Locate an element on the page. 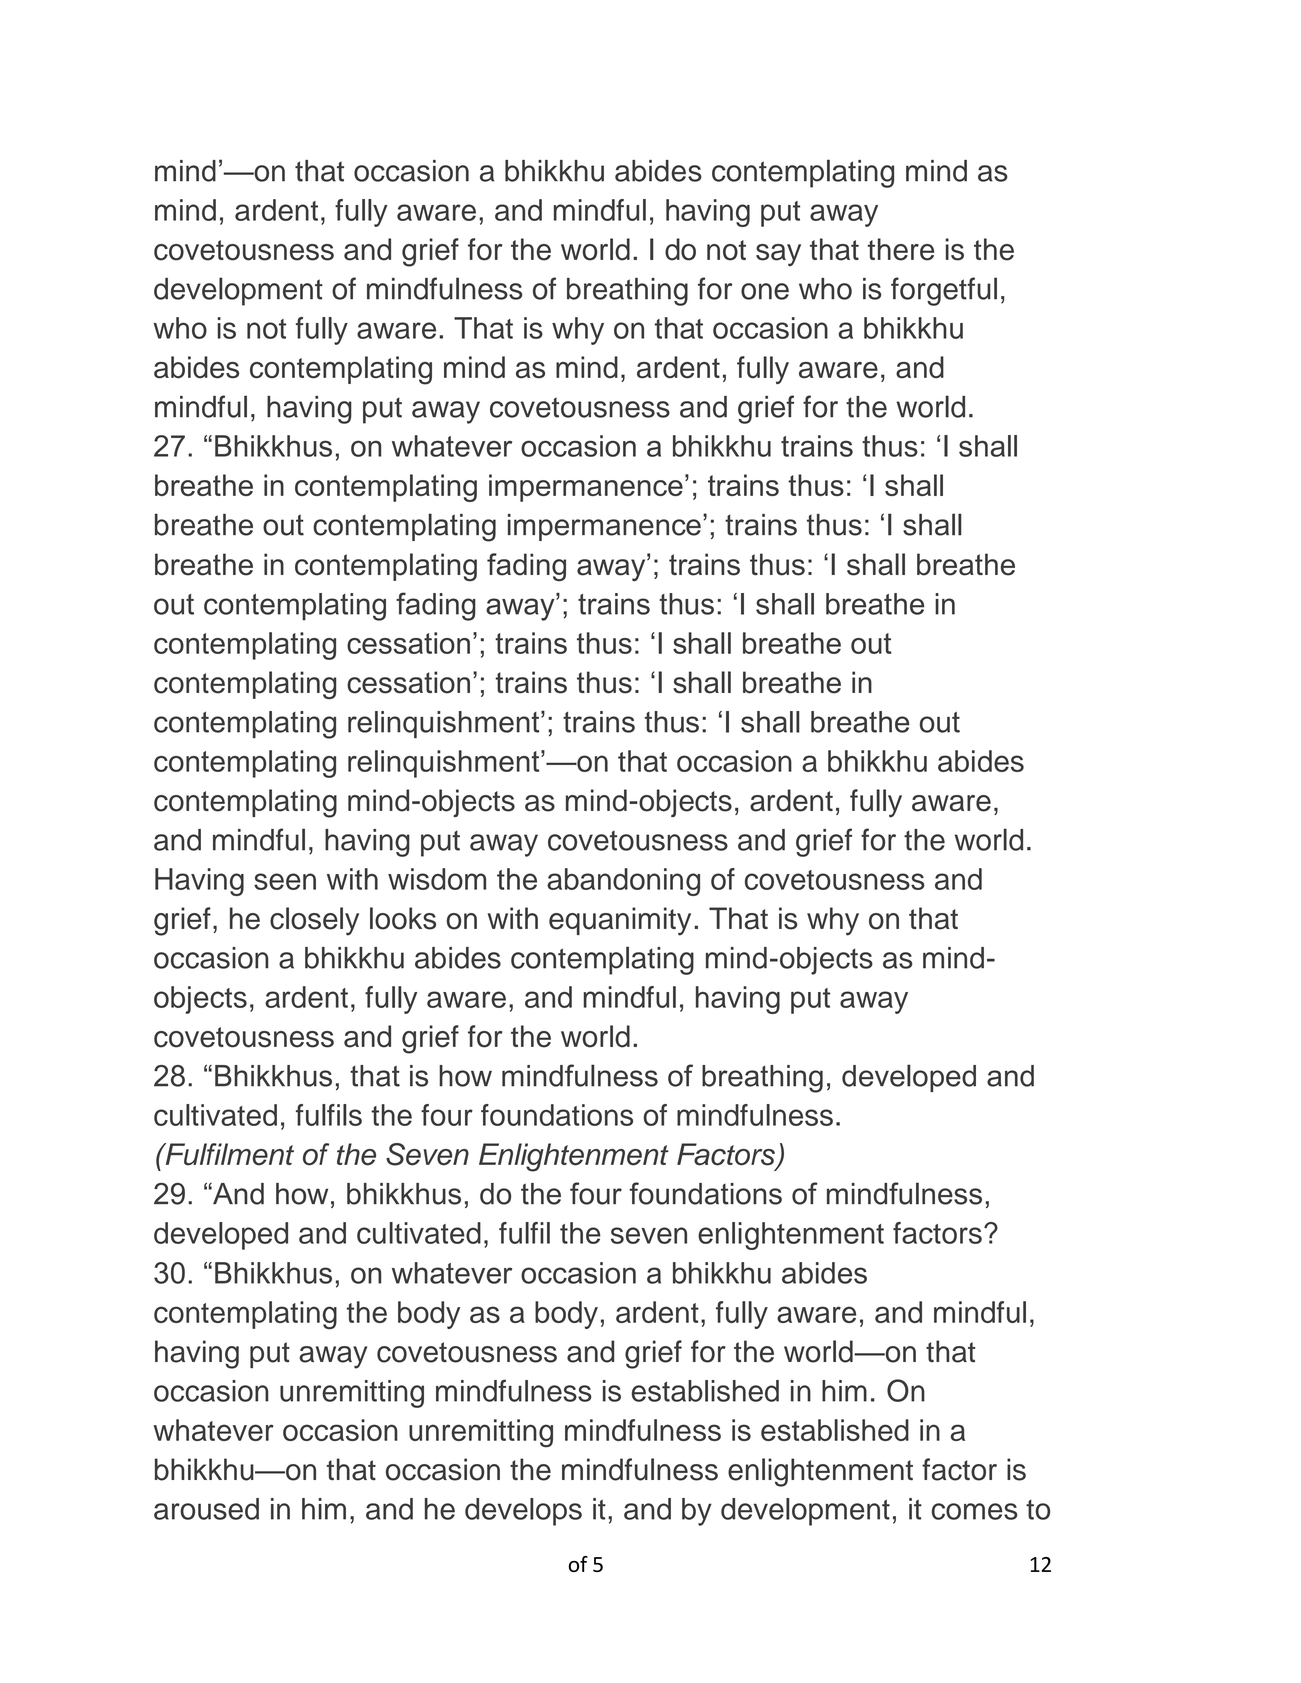  seen is located at coordinates (285, 881).
